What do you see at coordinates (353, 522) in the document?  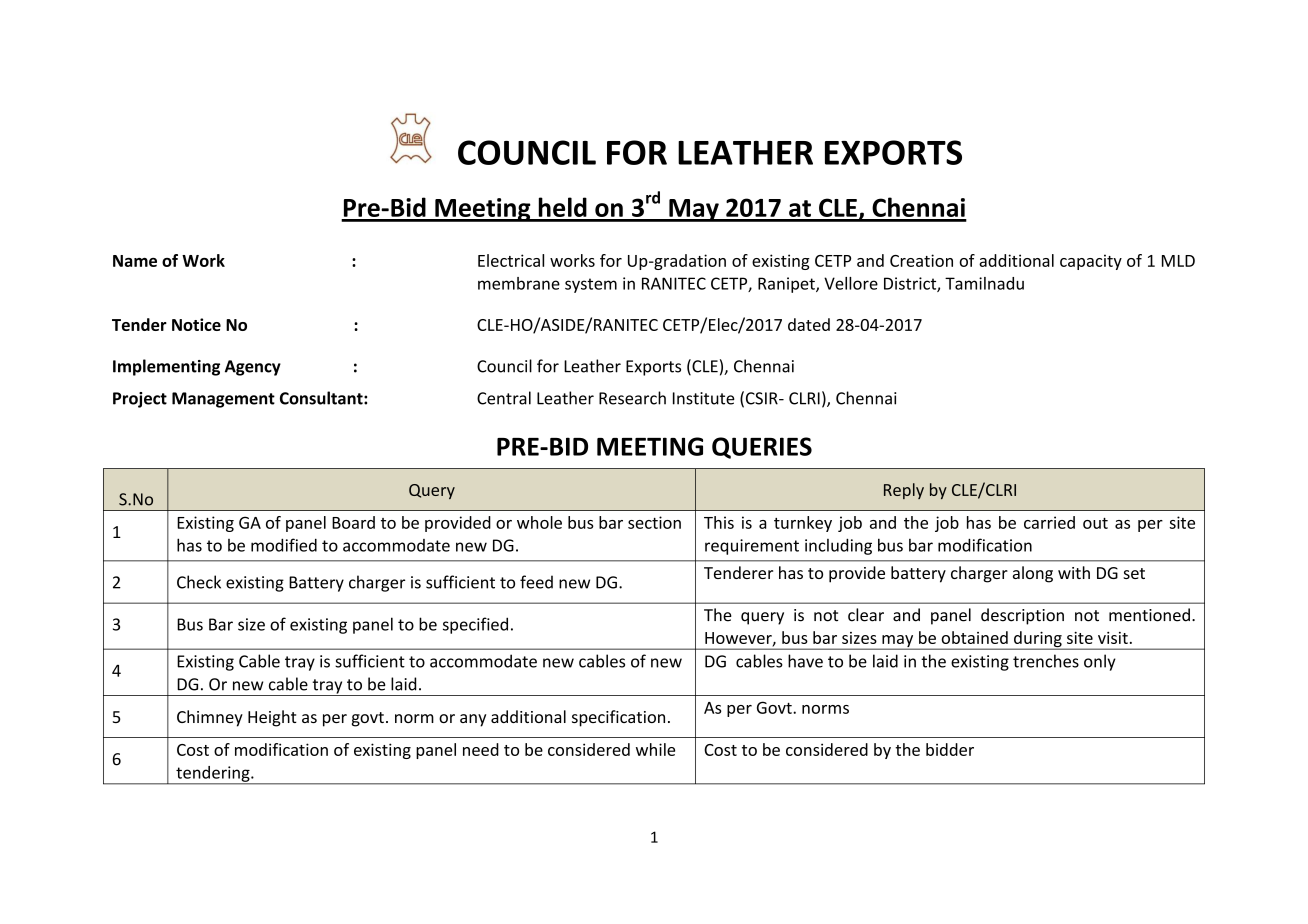 I see `Board` at bounding box center [353, 522].
